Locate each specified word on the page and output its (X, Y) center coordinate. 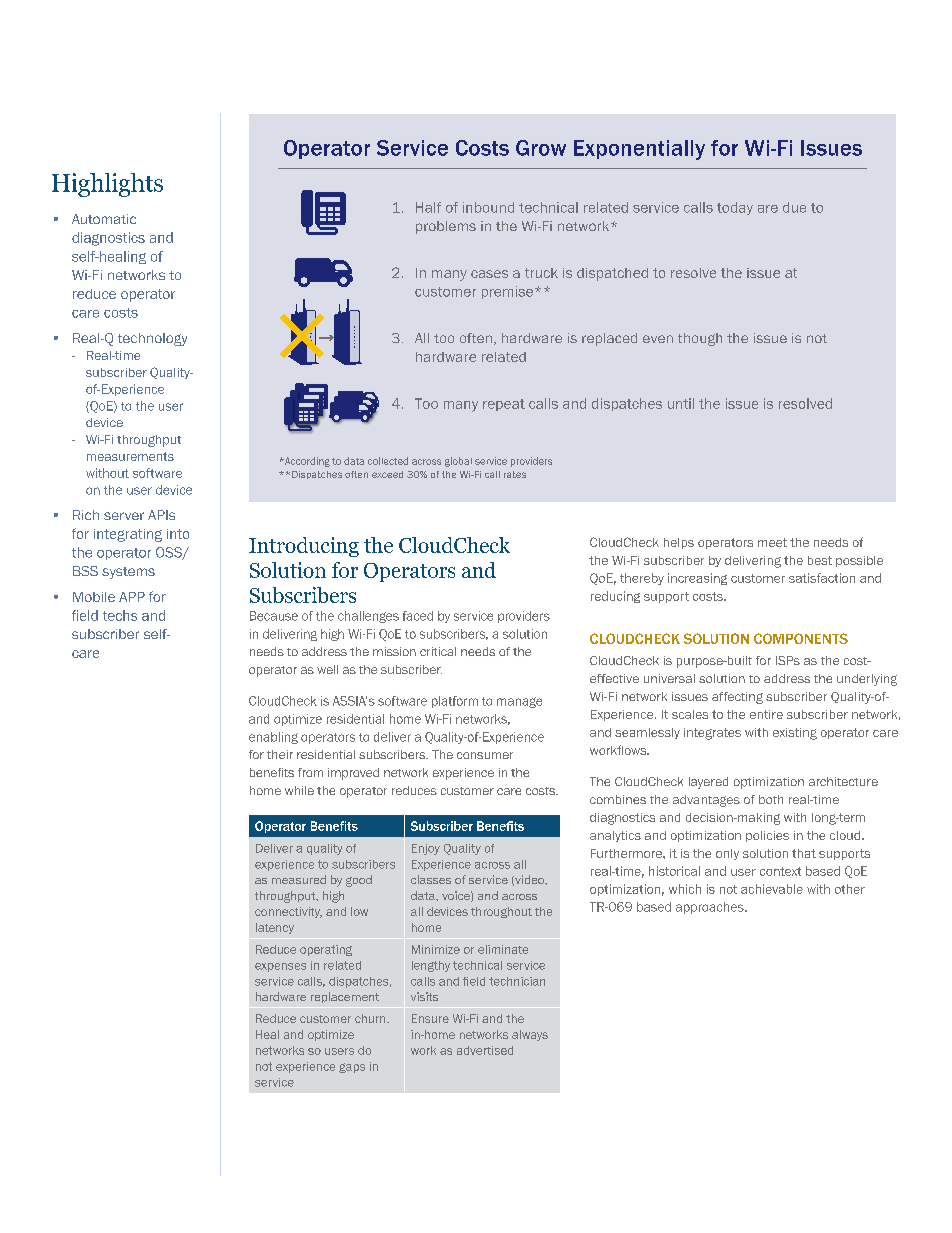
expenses (280, 967)
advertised (485, 1050)
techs (120, 615)
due (794, 207)
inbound (488, 207)
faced (418, 616)
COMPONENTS (801, 638)
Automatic (104, 219)
